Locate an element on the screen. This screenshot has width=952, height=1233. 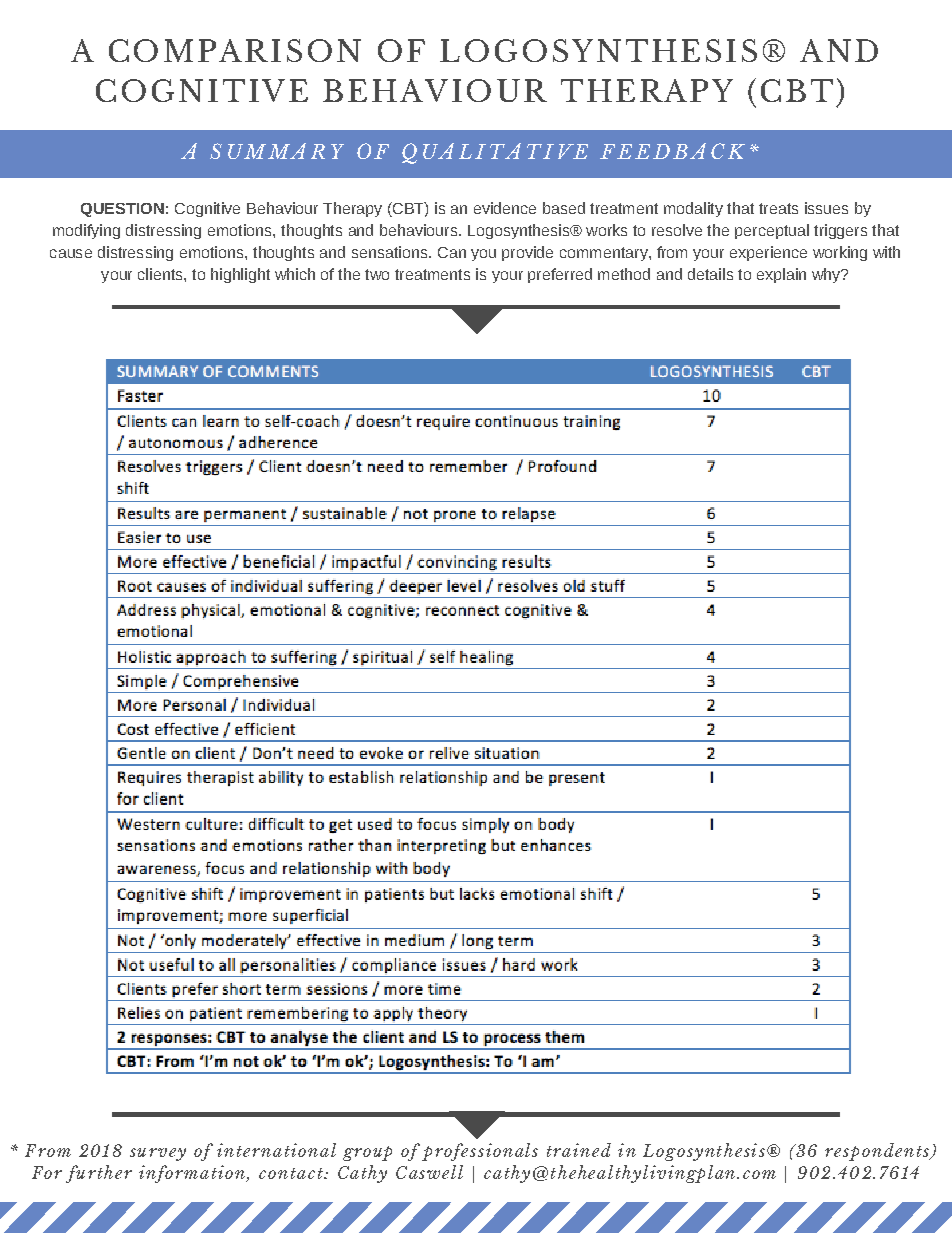
COMPARISON is located at coordinates (235, 50).
